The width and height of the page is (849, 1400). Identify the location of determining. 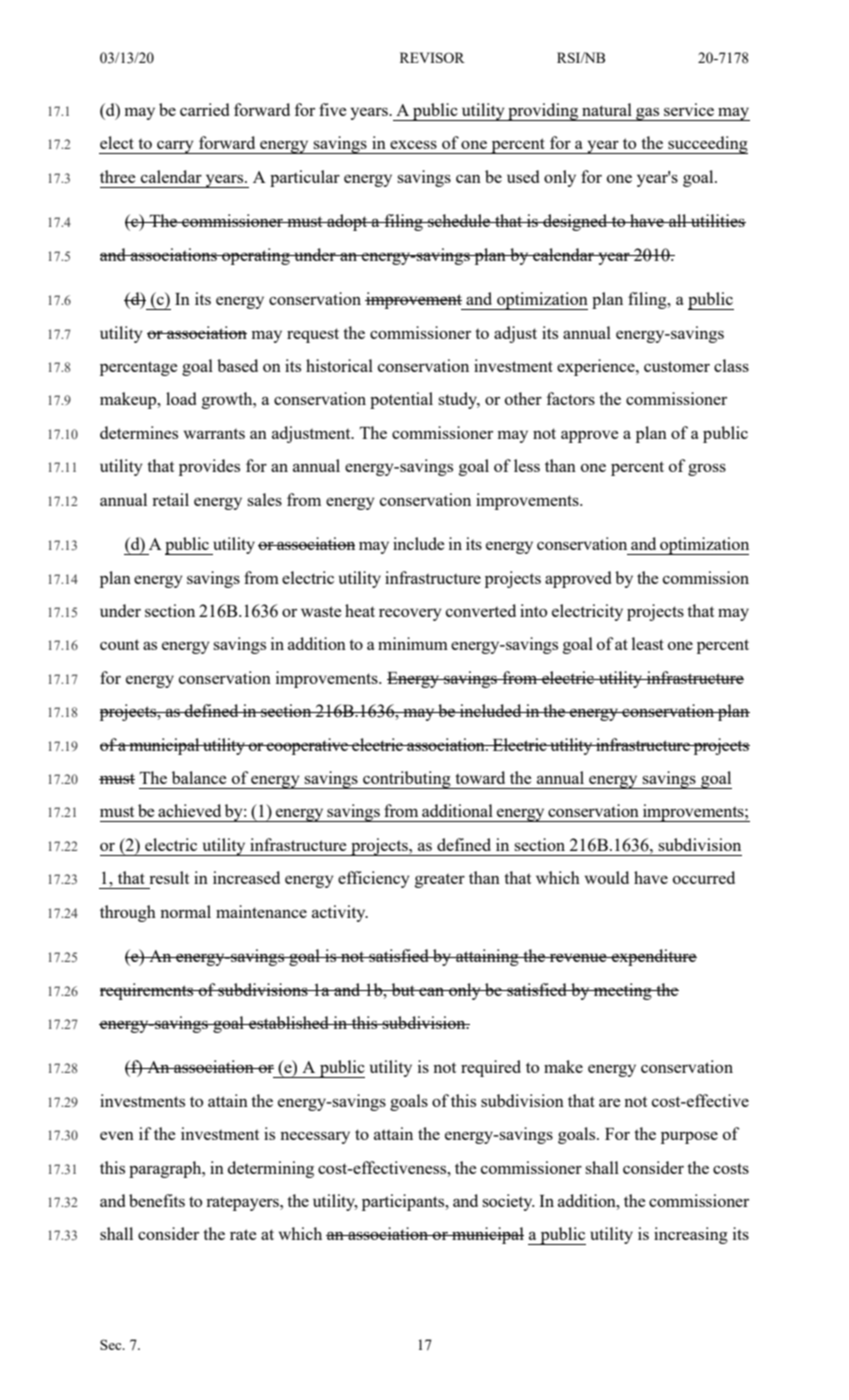
(271, 1169).
